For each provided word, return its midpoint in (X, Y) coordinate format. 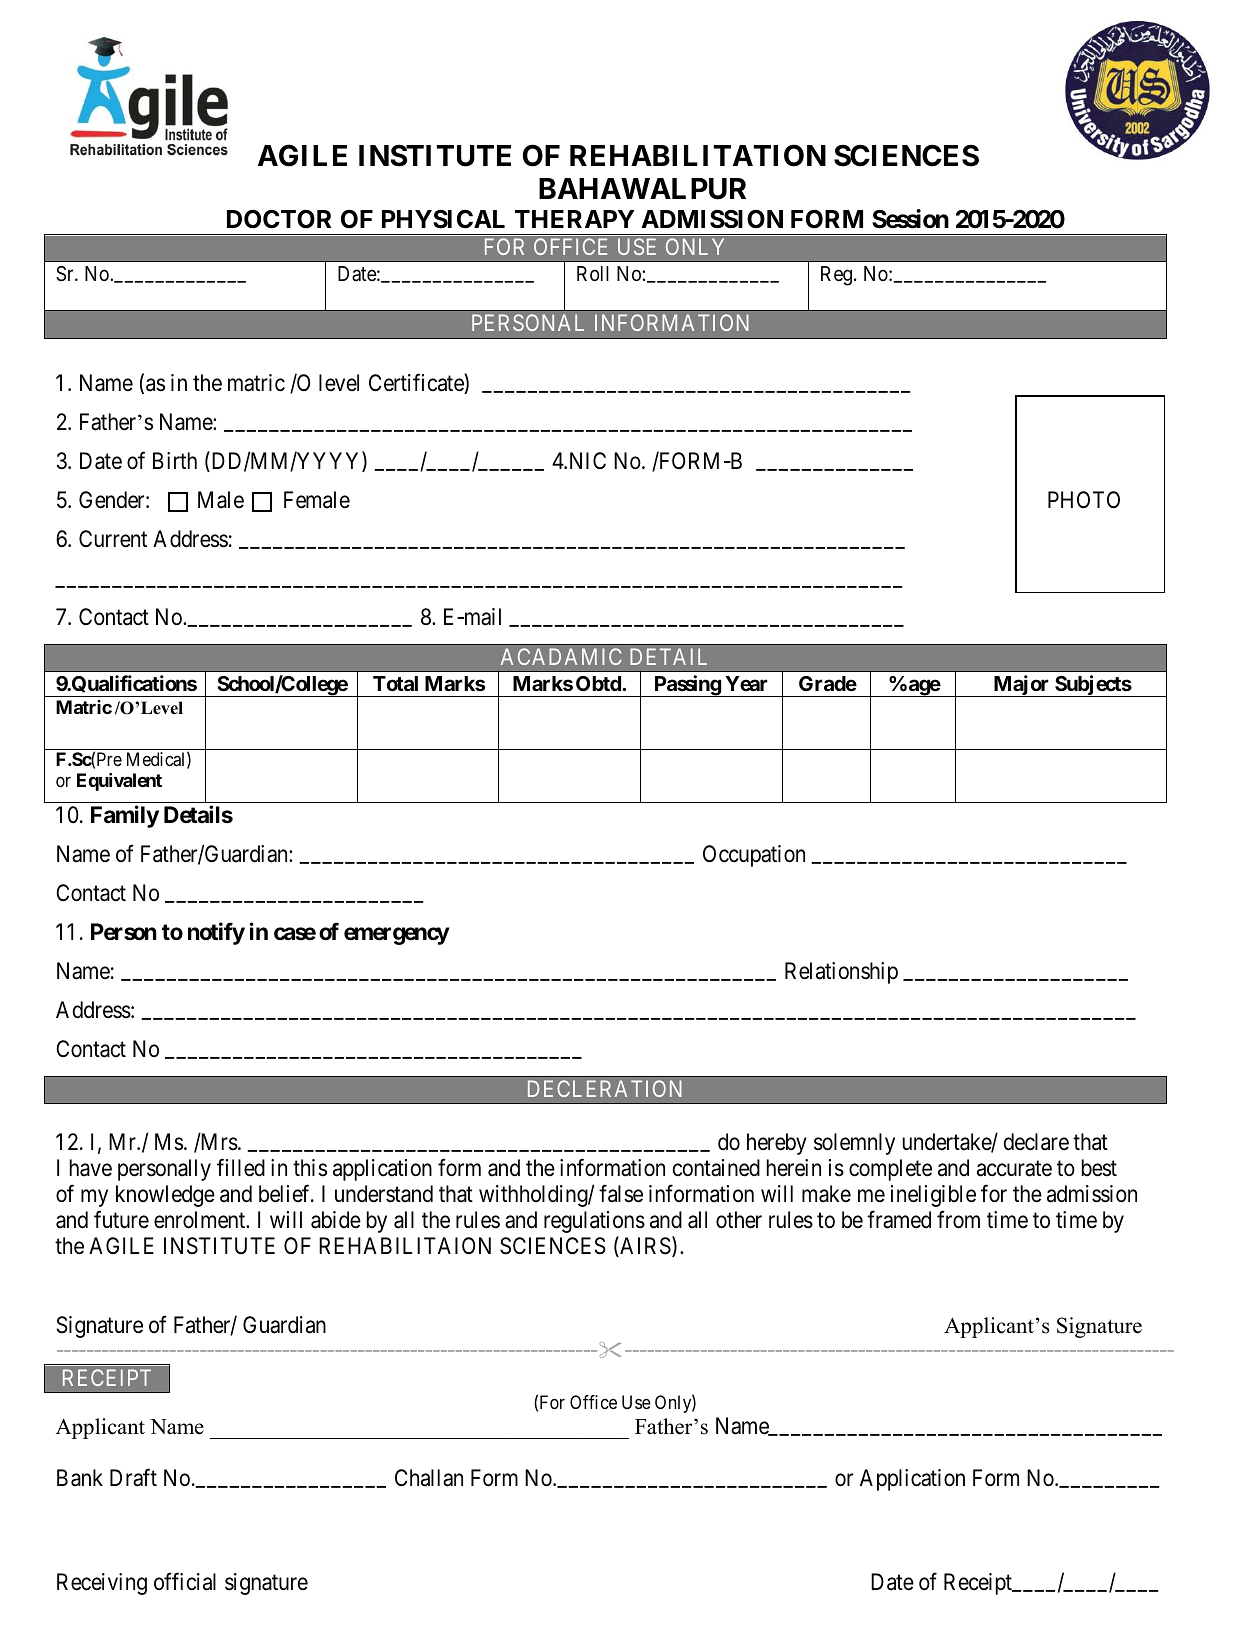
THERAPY (574, 219)
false (621, 1194)
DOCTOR (279, 219)
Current (113, 539)
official (185, 1582)
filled (241, 1168)
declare (1036, 1142)
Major (1021, 686)
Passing (687, 686)
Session (910, 219)
